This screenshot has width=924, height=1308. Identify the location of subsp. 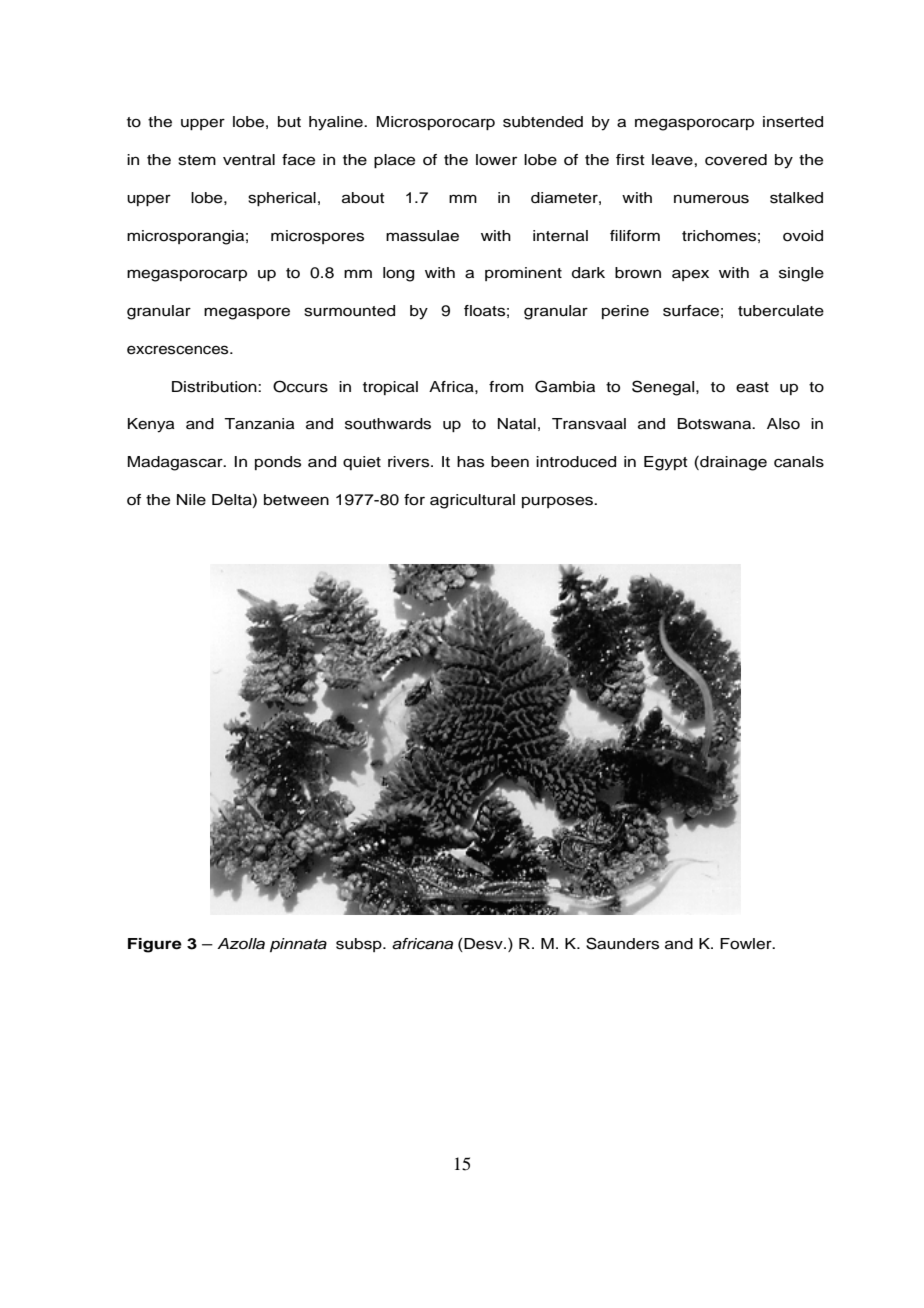
(360, 945).
